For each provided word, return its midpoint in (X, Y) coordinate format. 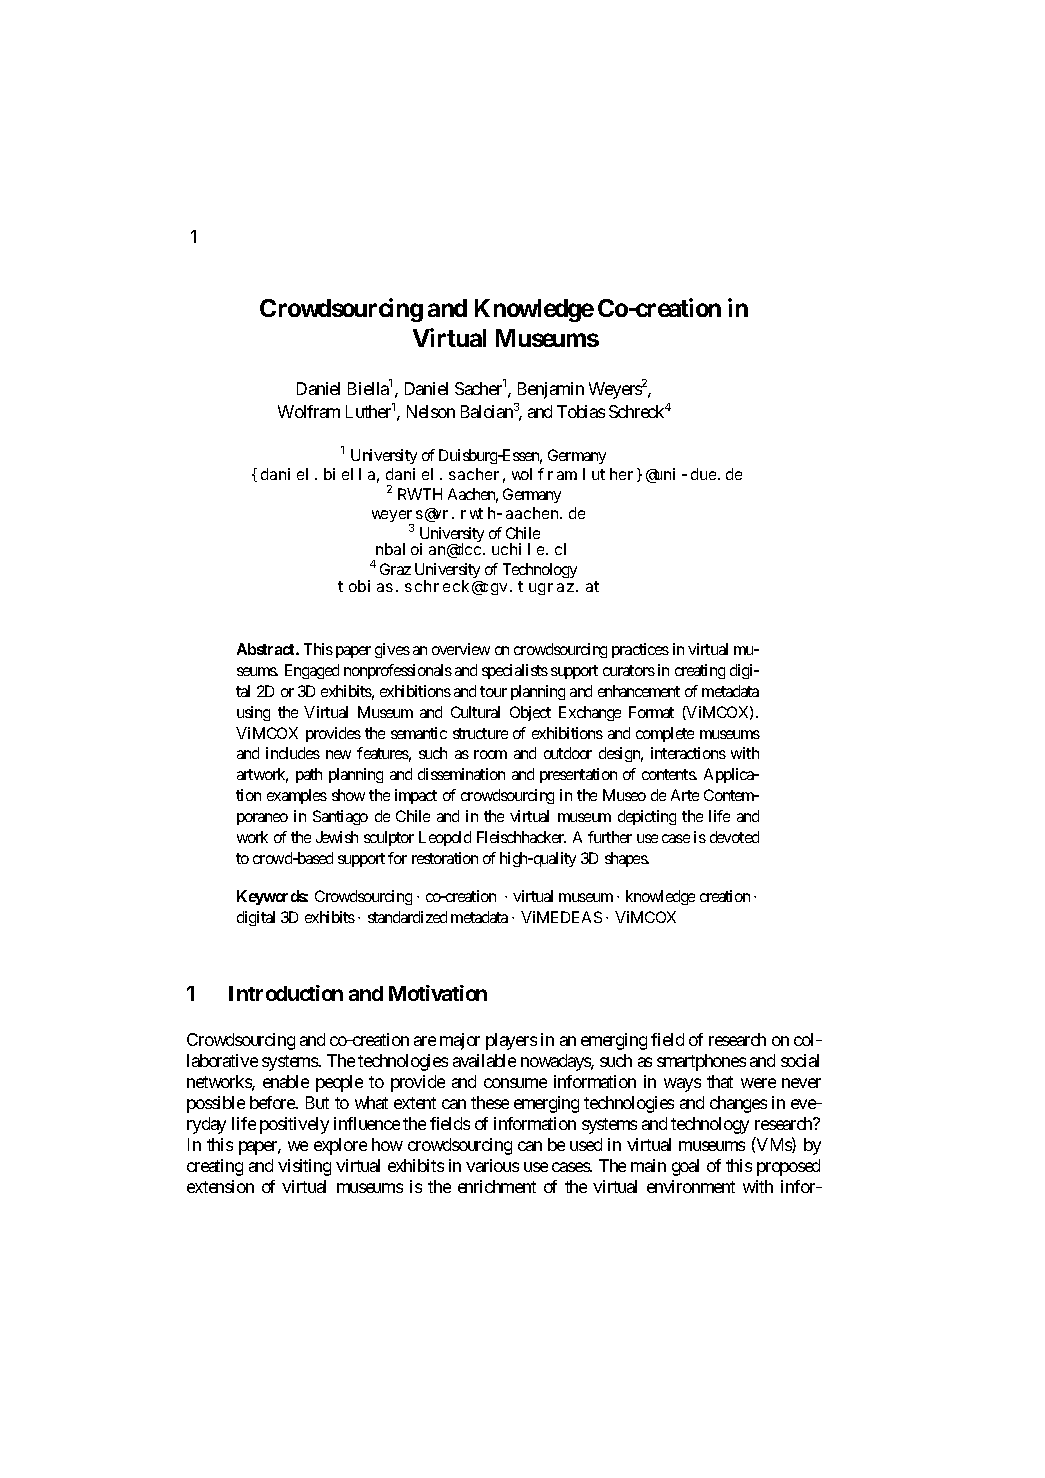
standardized (407, 917)
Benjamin (551, 390)
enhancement (639, 691)
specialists (515, 671)
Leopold (445, 838)
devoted (734, 837)
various (492, 1165)
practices (640, 650)
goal (685, 1167)
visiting (304, 1167)
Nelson (431, 411)
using (253, 713)
